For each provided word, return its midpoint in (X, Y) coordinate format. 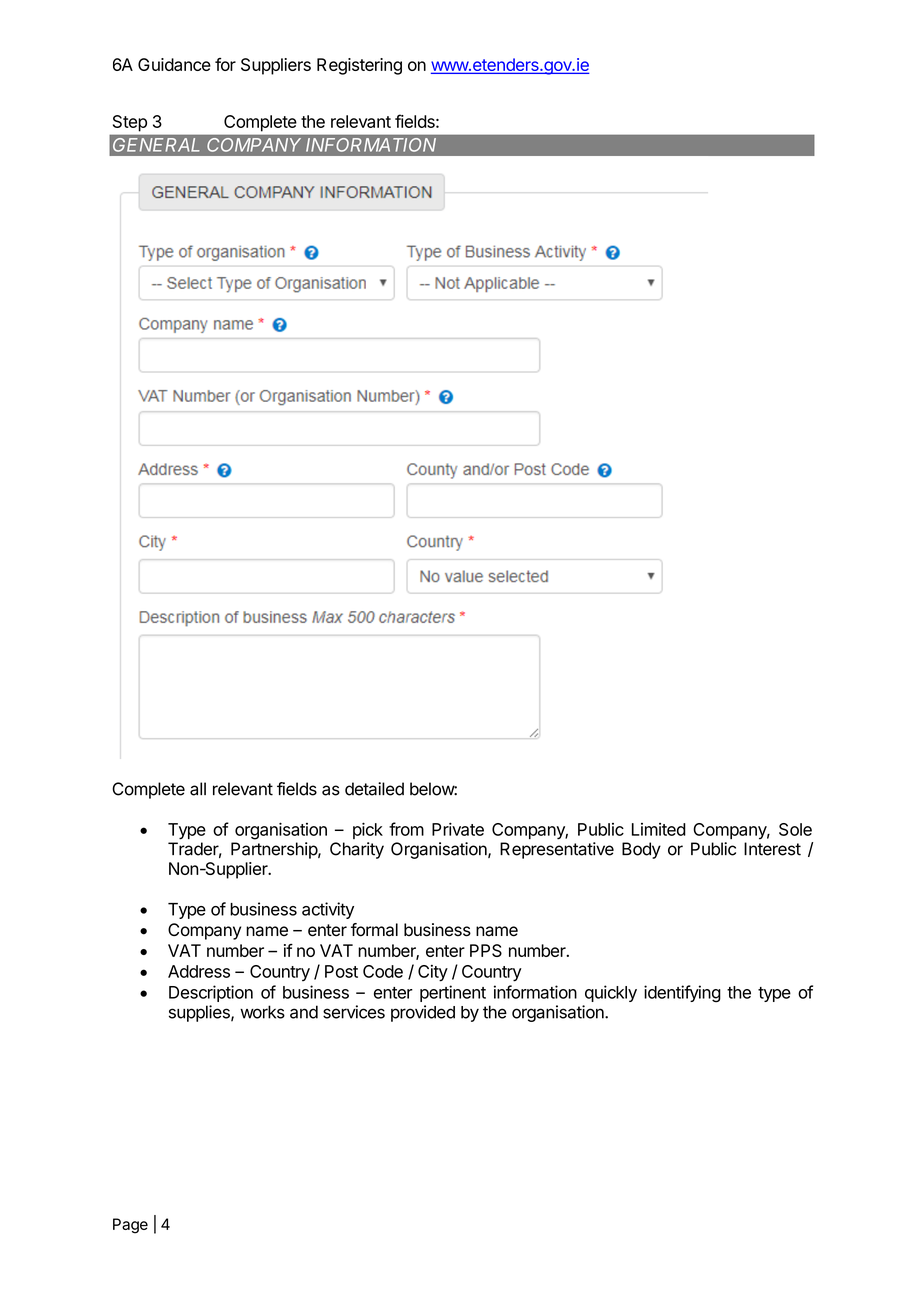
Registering (359, 66)
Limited (659, 829)
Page (130, 1226)
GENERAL (156, 145)
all (198, 789)
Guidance (174, 64)
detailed (374, 789)
